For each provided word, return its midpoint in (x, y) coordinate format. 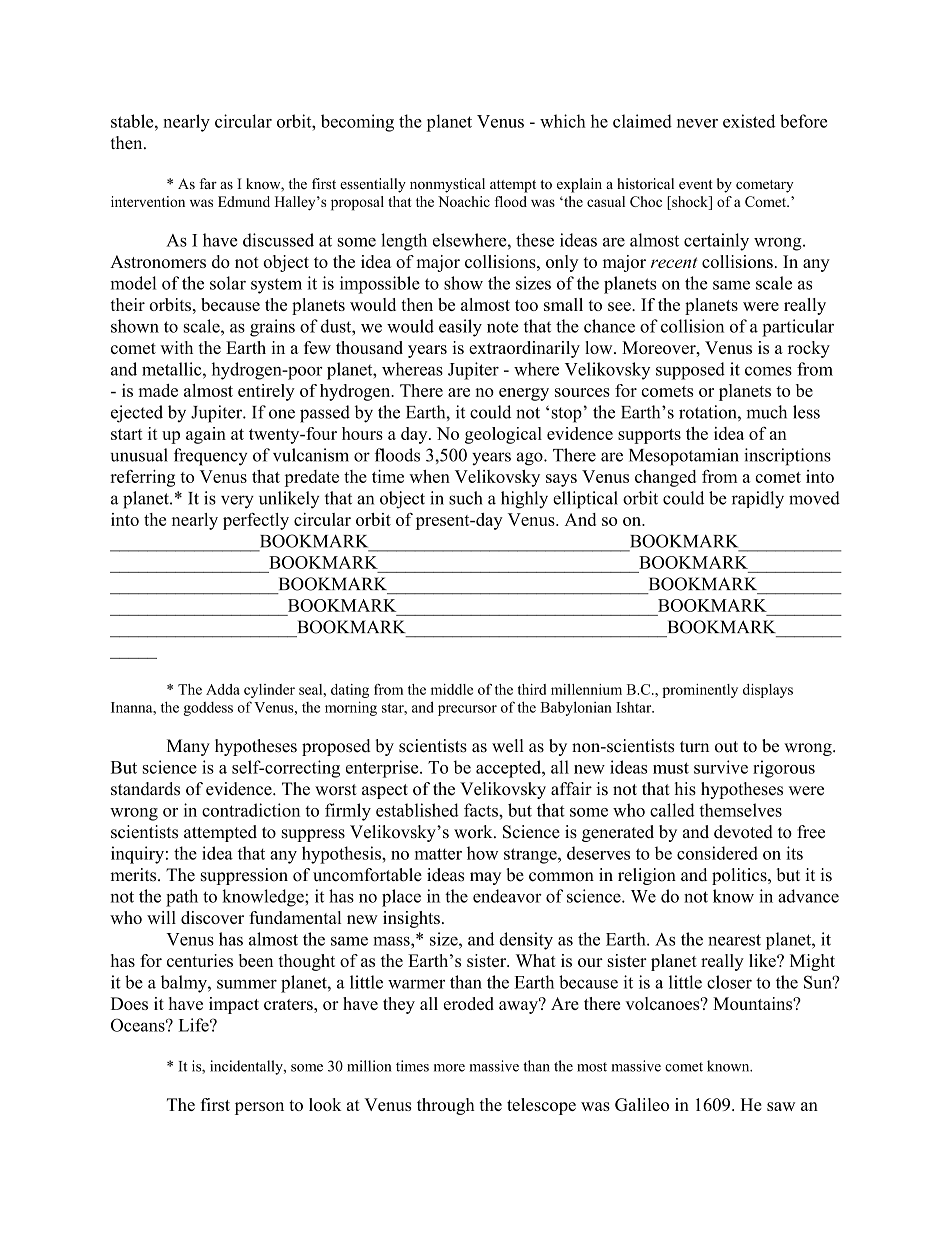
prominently (700, 691)
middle (452, 689)
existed (749, 121)
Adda (223, 689)
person (259, 1108)
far (208, 183)
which (563, 121)
